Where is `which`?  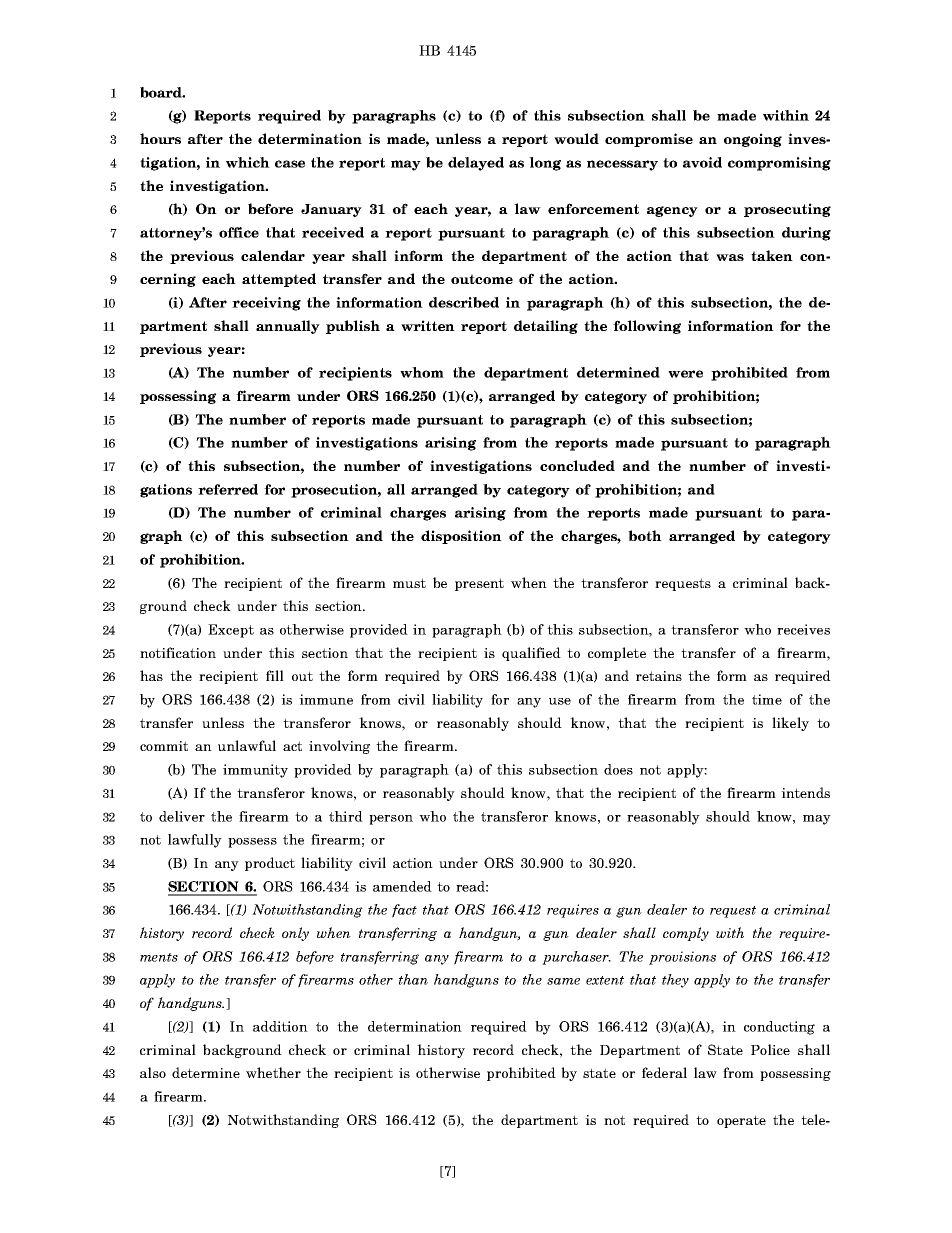
which is located at coordinates (248, 162).
